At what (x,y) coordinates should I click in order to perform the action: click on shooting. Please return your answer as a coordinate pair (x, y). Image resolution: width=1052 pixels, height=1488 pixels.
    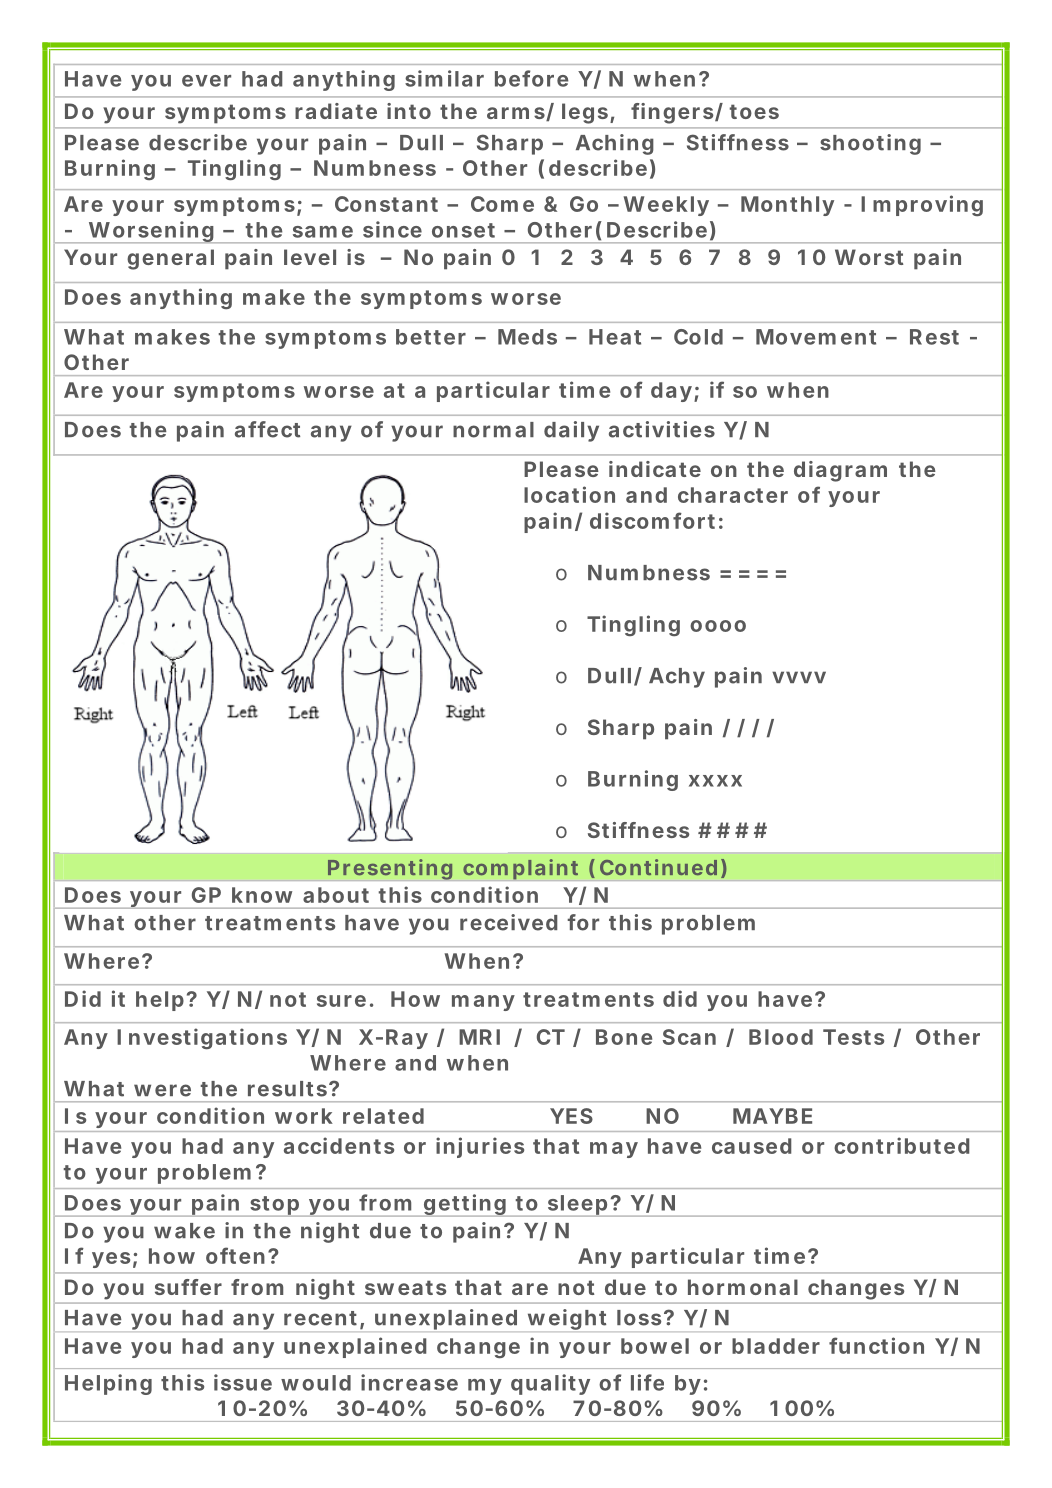
    Looking at the image, I should click on (870, 144).
